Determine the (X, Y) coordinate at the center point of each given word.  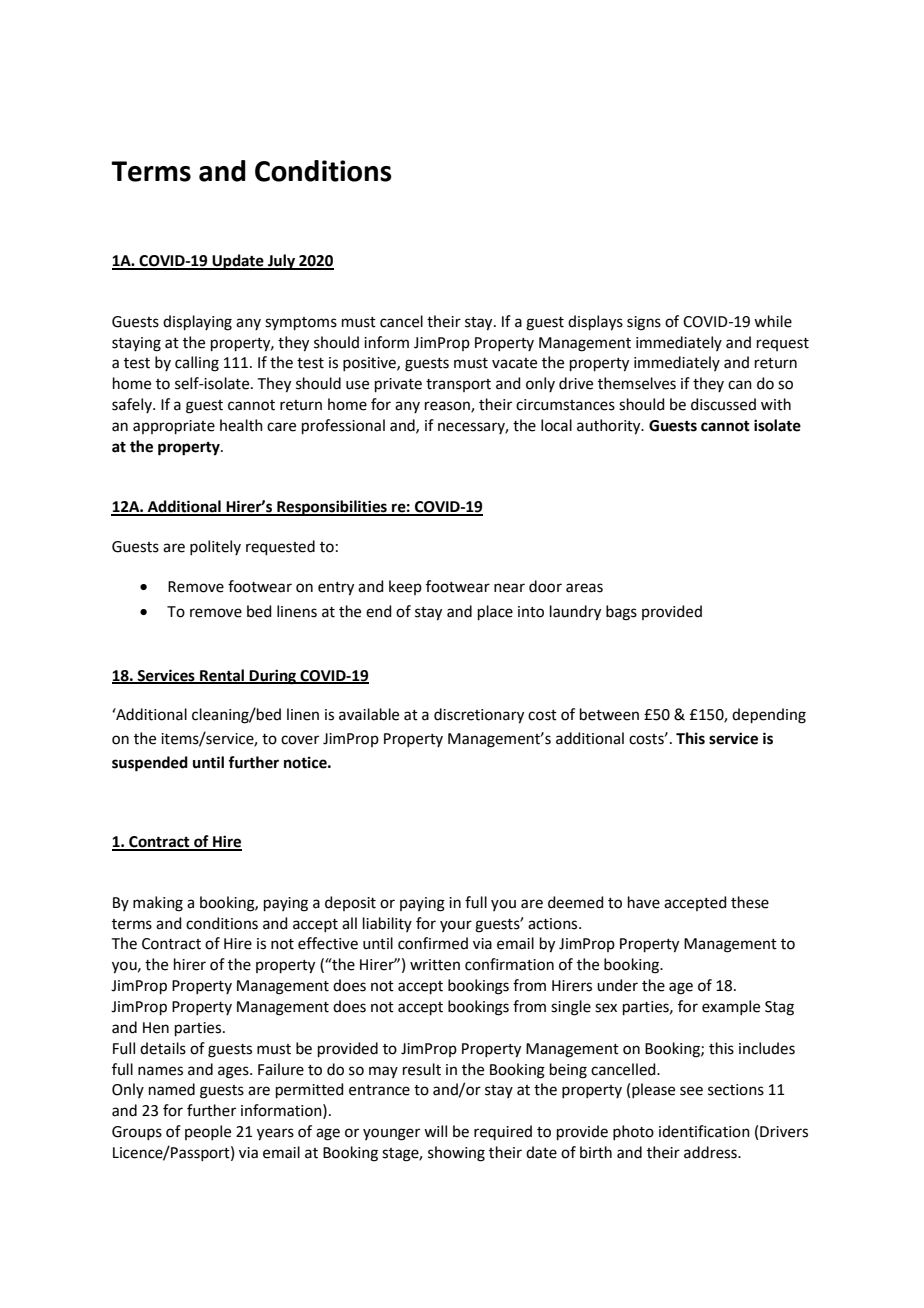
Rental (222, 676)
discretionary (479, 716)
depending (769, 716)
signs (644, 323)
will (435, 1131)
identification (704, 1131)
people (208, 1132)
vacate (514, 363)
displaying (197, 323)
